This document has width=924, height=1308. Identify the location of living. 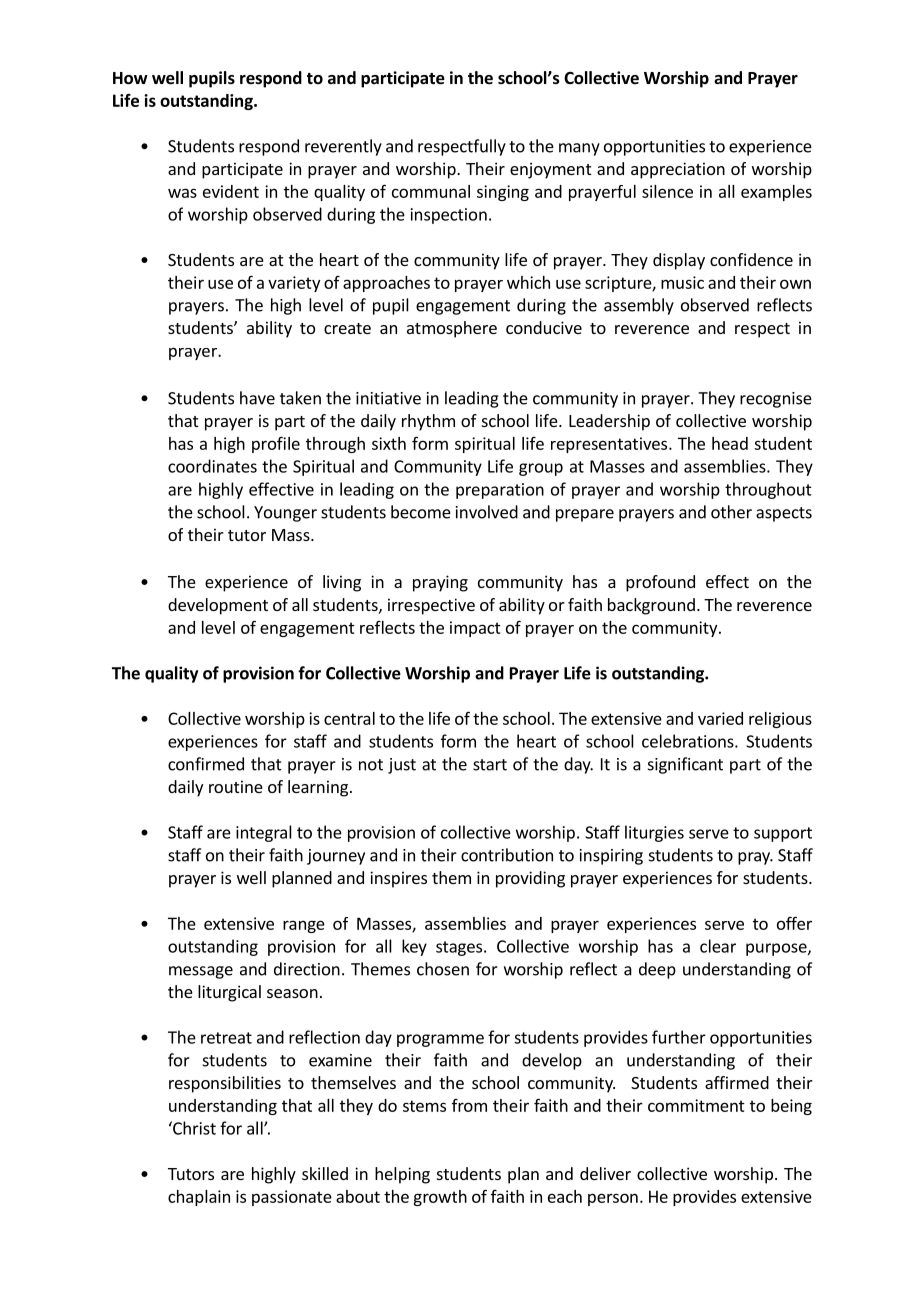
(342, 583).
